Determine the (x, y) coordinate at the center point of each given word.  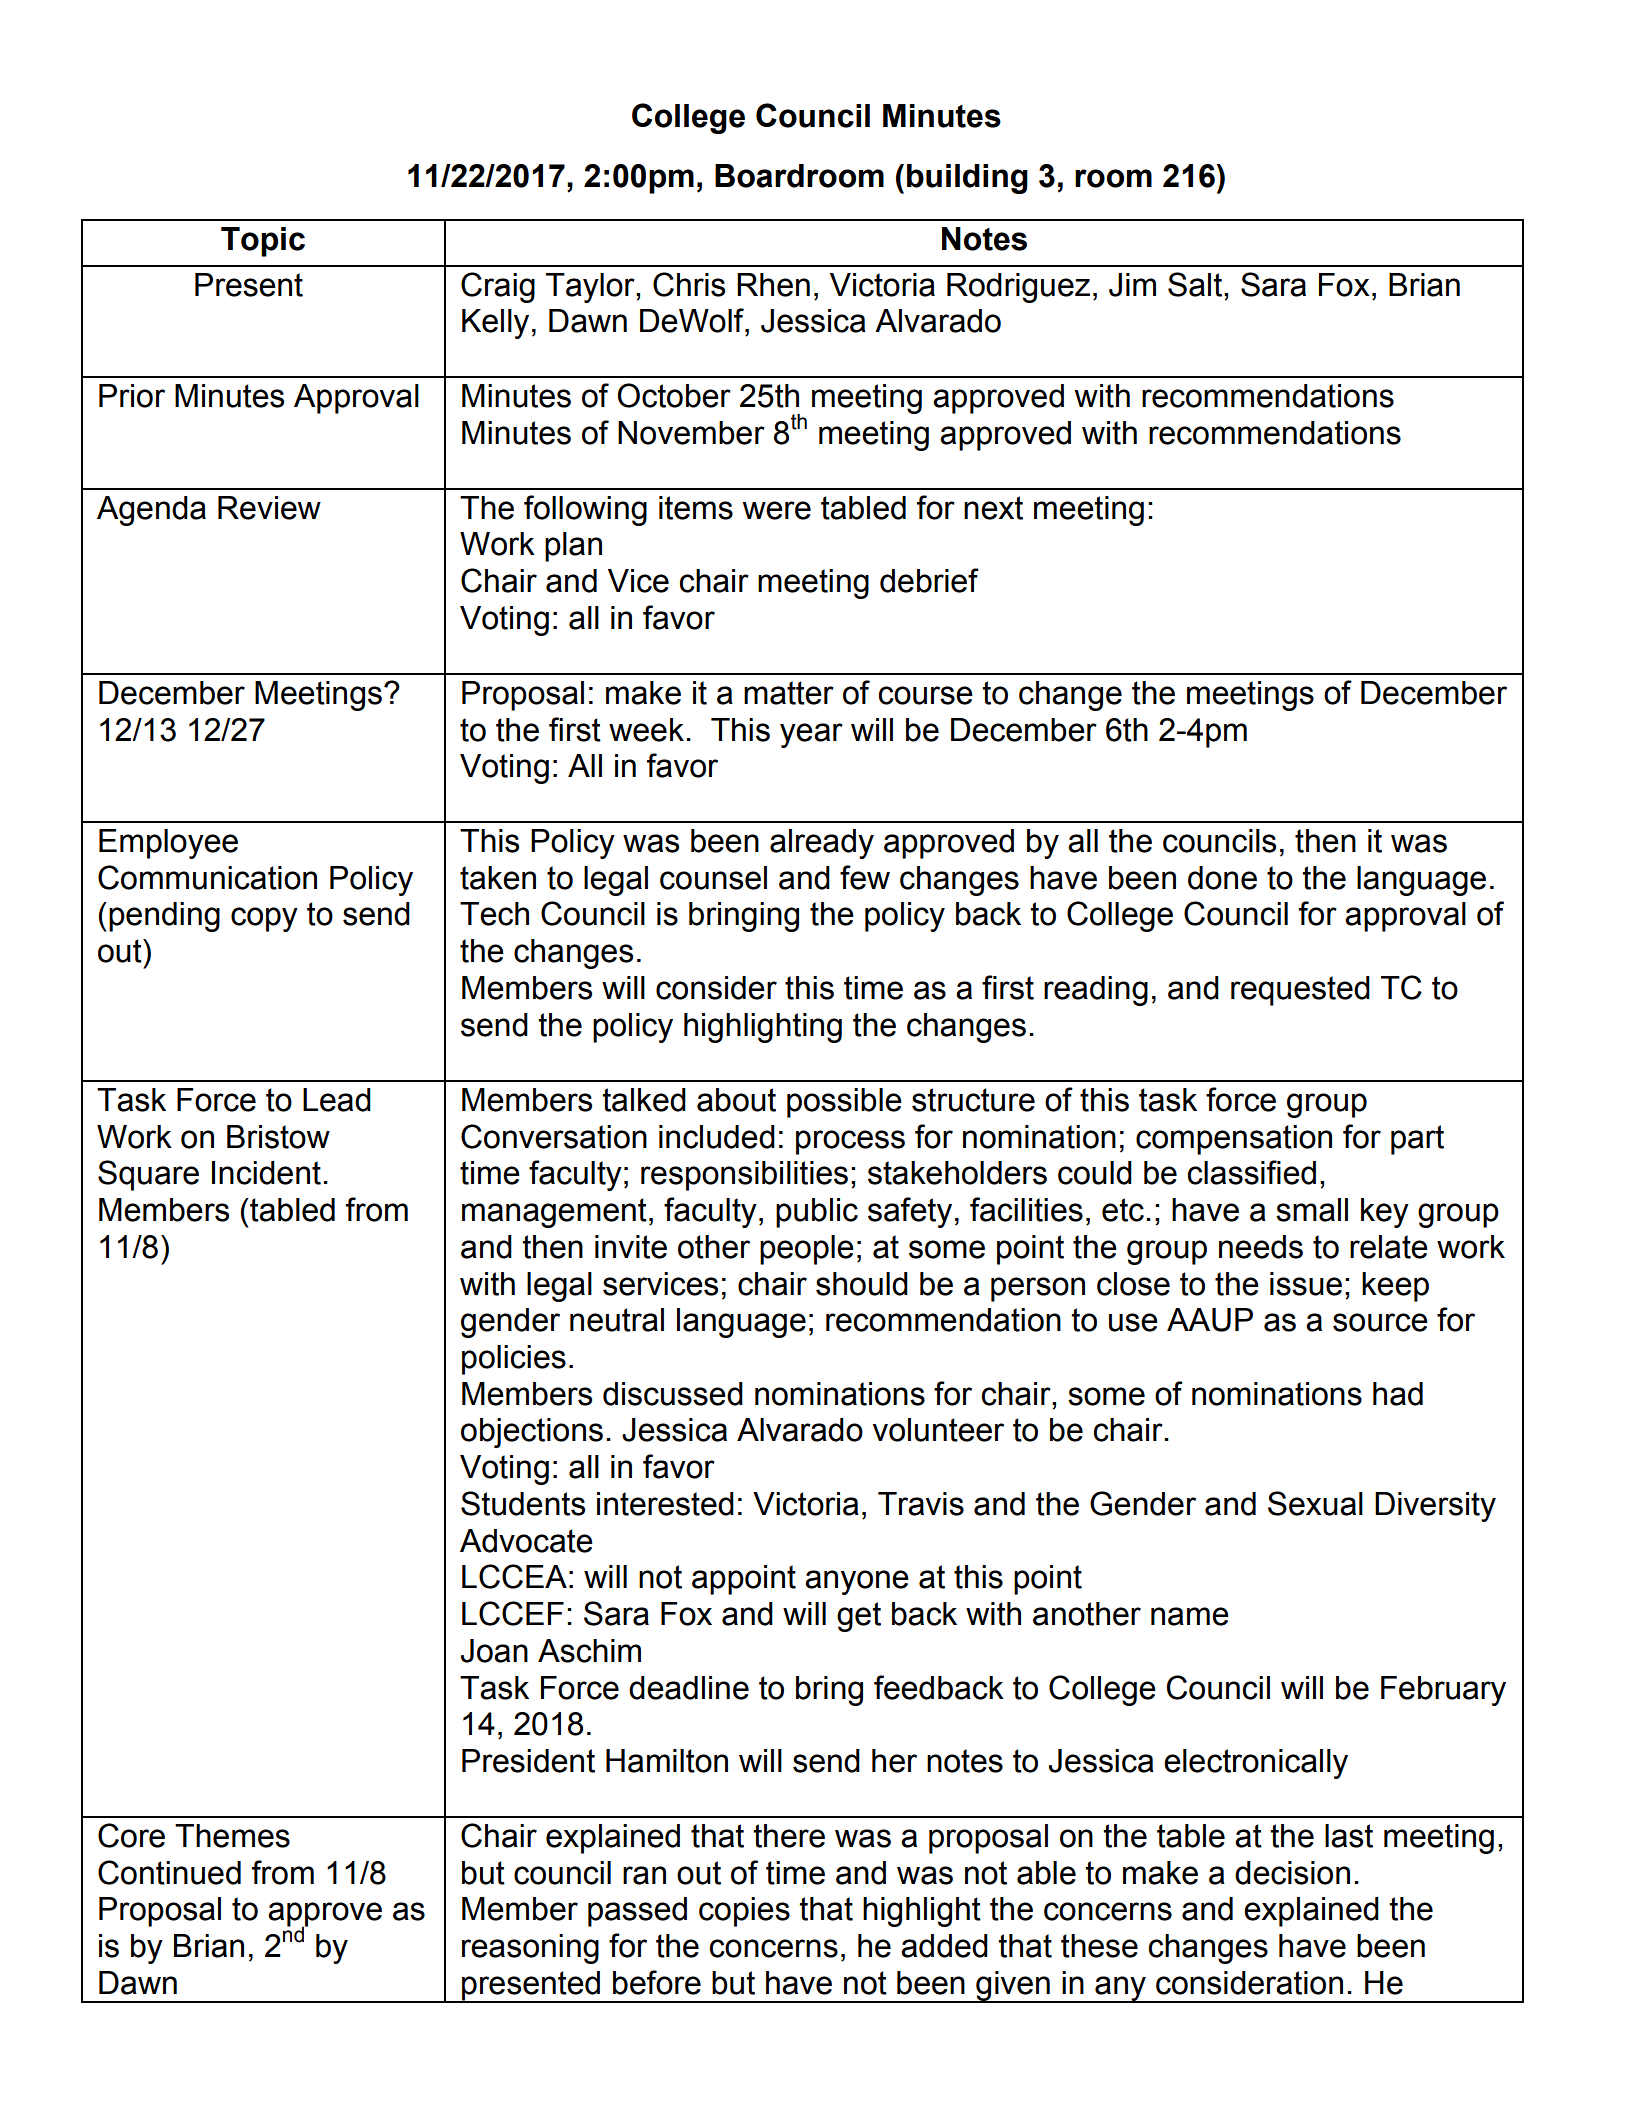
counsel (713, 878)
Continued (169, 1872)
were (776, 510)
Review (269, 508)
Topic (263, 242)
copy (264, 919)
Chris (689, 284)
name (1190, 1616)
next (993, 508)
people (807, 1250)
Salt (1196, 284)
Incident (266, 1173)
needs (1261, 1247)
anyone (857, 1582)
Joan (494, 1651)
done (1222, 878)
